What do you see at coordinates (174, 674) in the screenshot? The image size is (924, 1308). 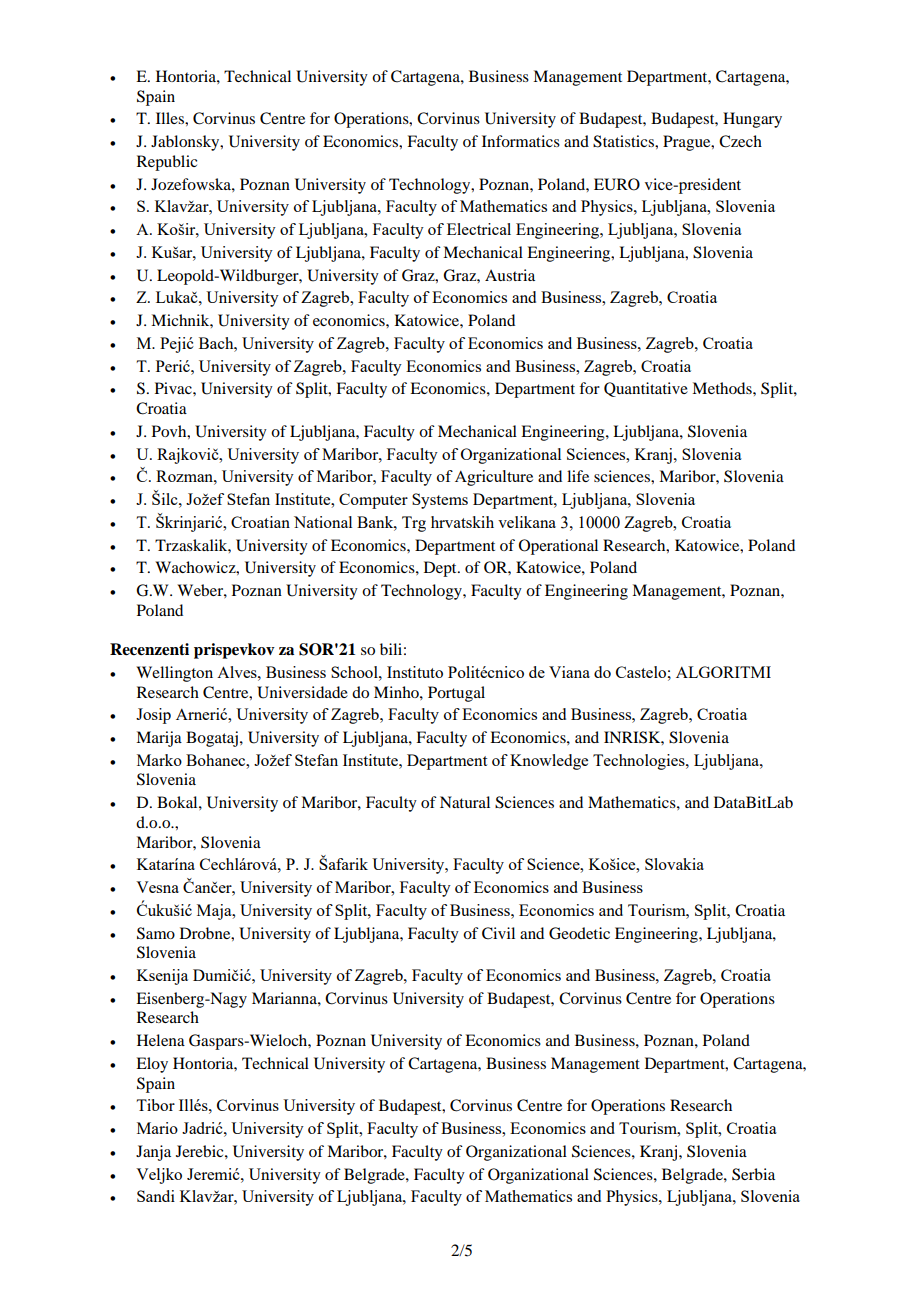 I see `Wellington` at bounding box center [174, 674].
